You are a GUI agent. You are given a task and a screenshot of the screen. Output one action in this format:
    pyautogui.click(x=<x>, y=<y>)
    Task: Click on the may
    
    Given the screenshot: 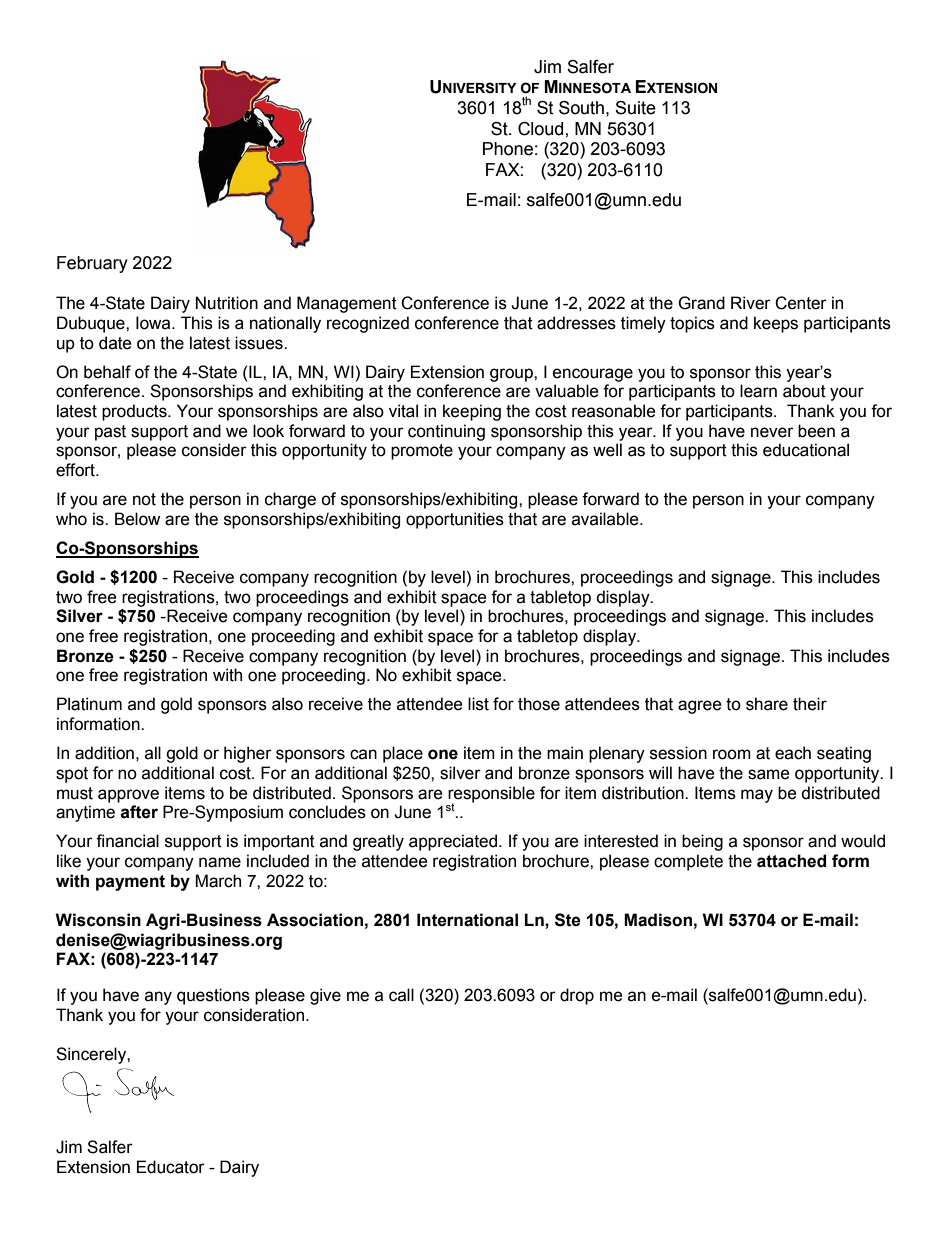 What is the action you would take?
    pyautogui.click(x=757, y=796)
